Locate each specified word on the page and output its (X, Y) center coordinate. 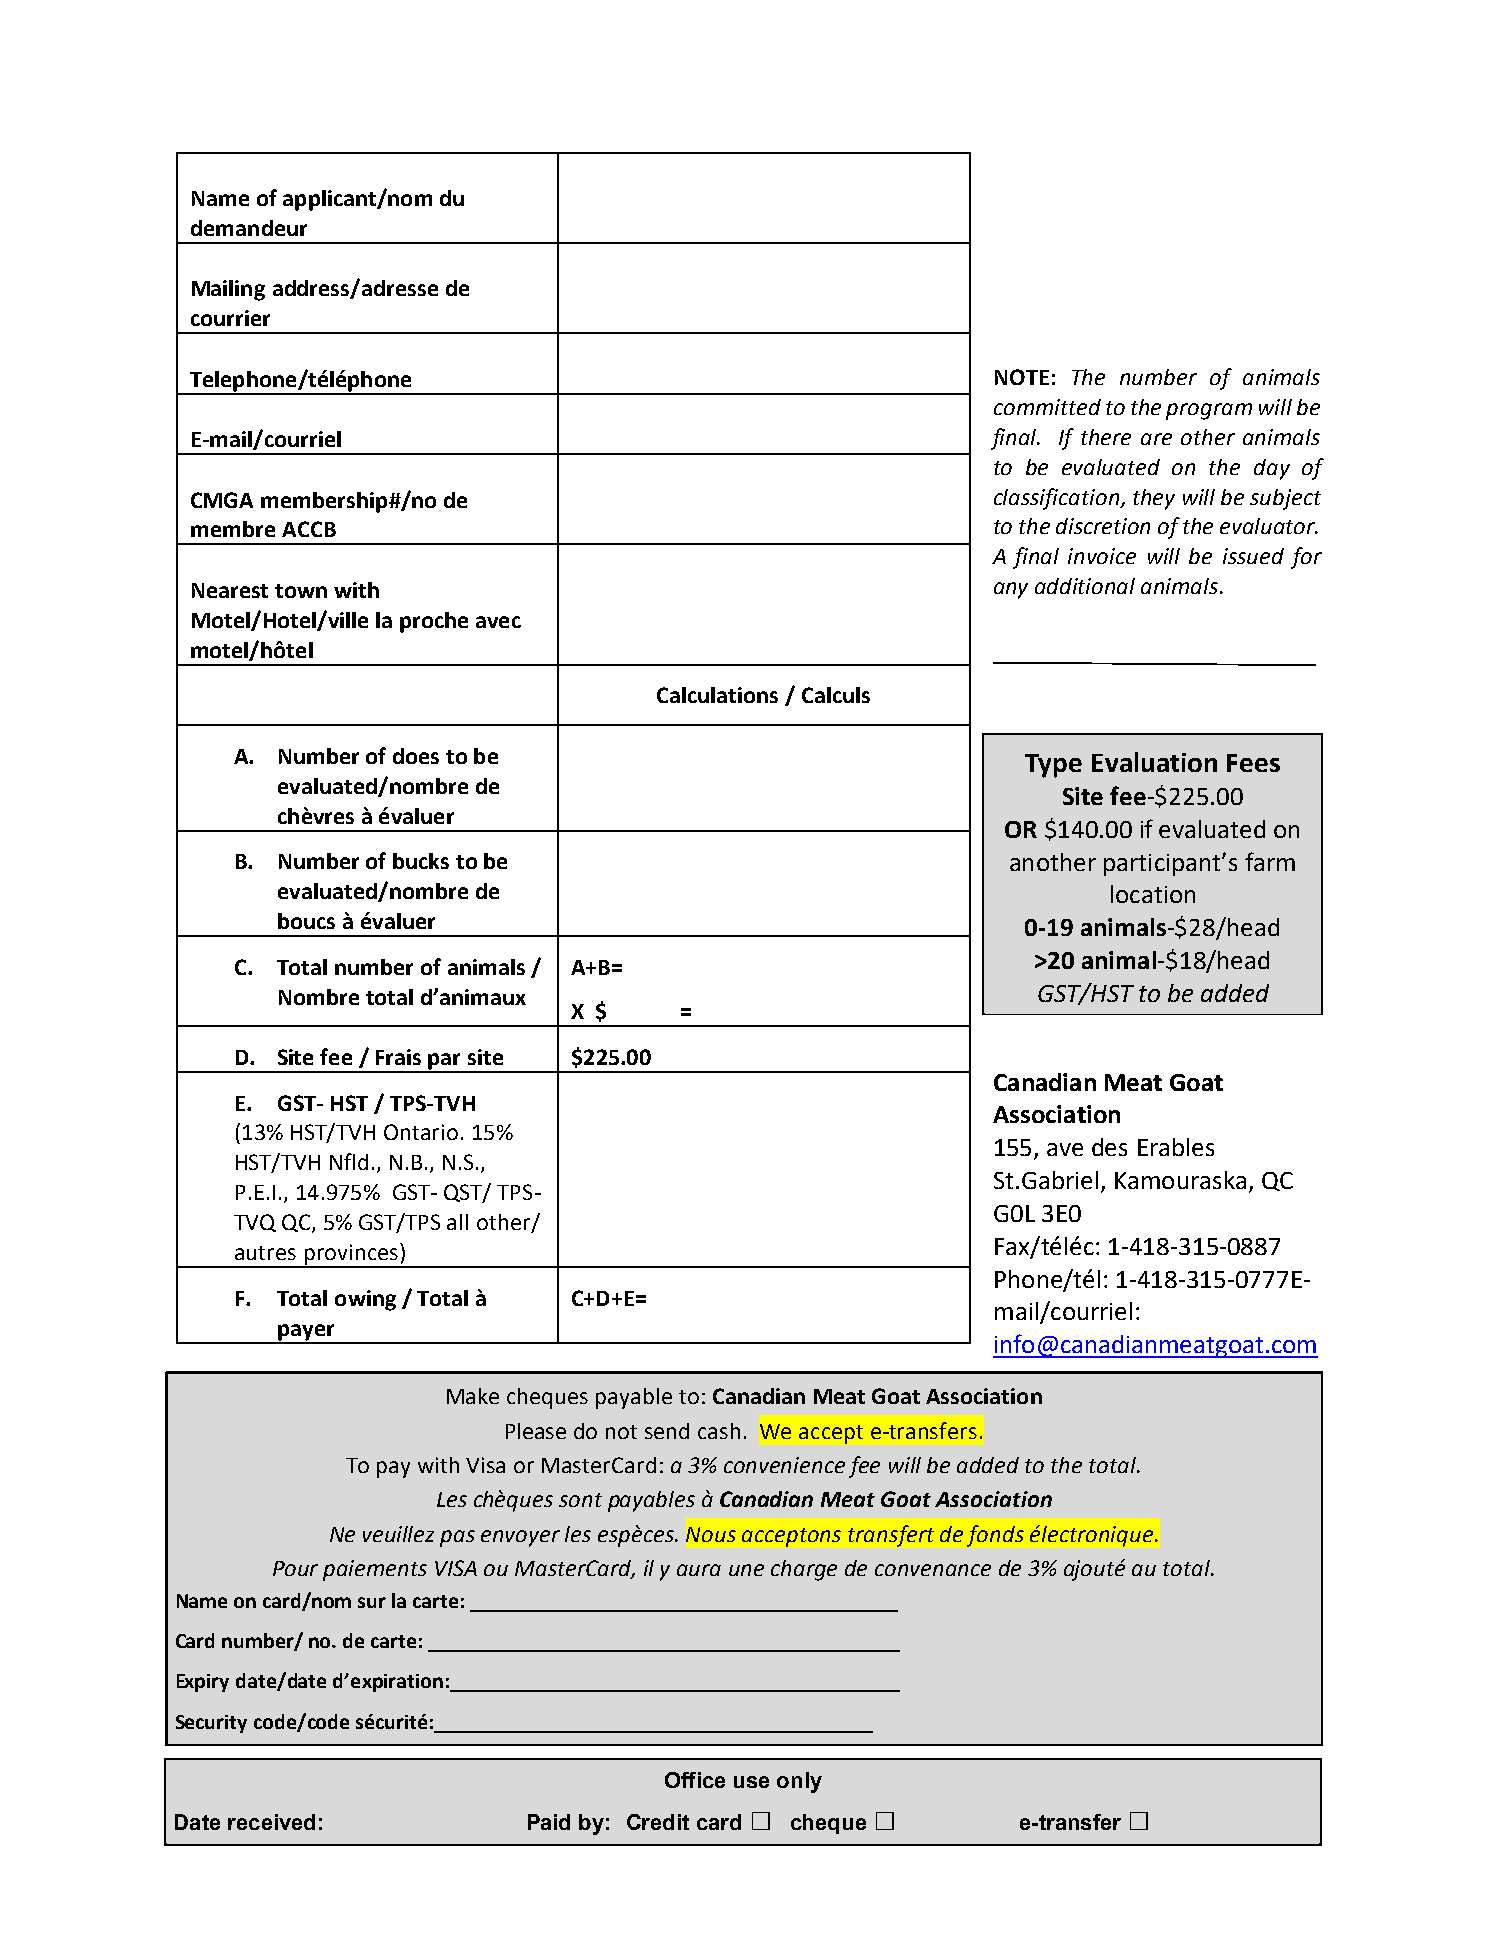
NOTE (1022, 377)
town (301, 591)
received (271, 1822)
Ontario (421, 1132)
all (457, 1222)
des (1109, 1147)
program (1209, 411)
